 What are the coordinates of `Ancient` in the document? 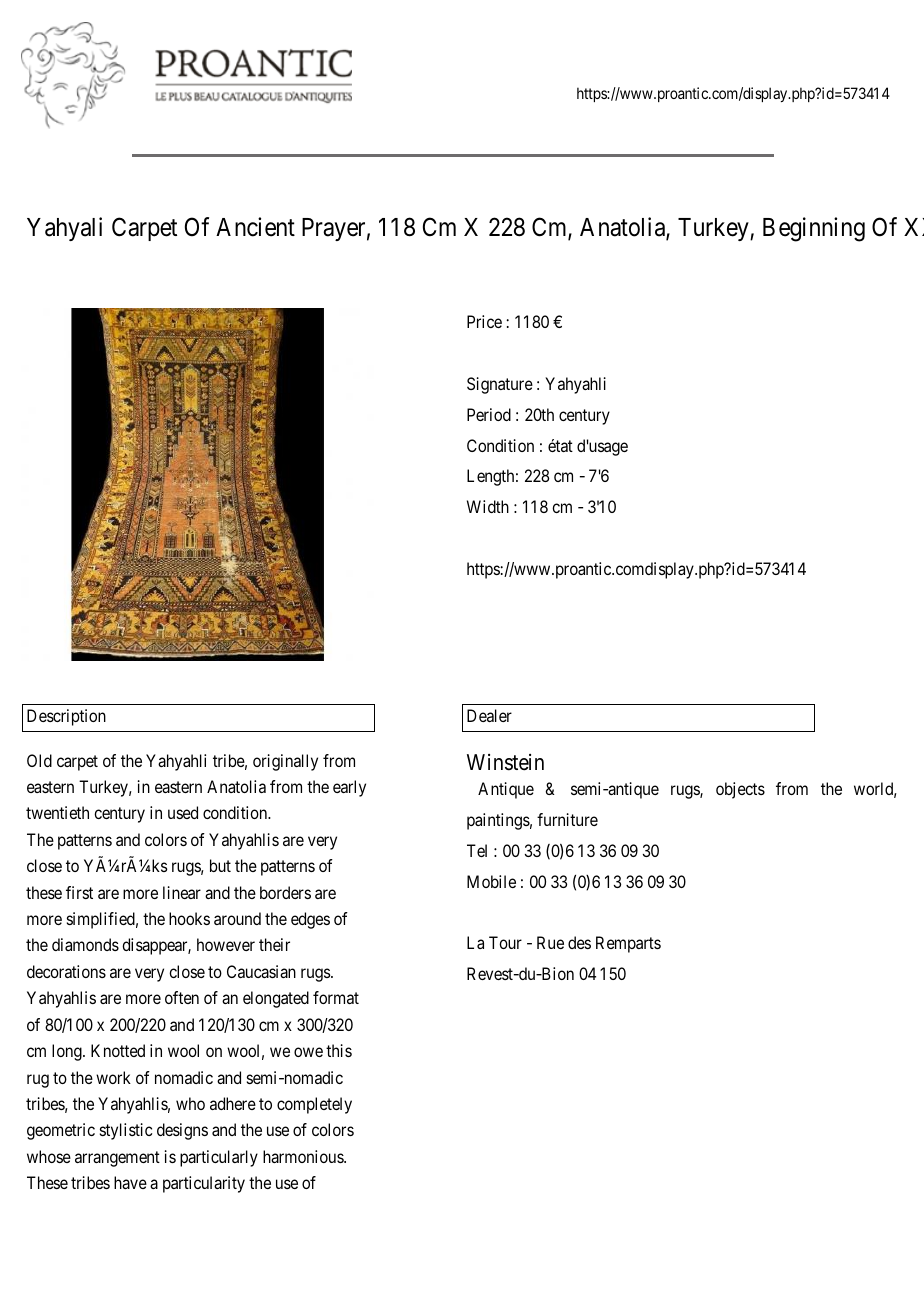 It's located at (255, 227).
